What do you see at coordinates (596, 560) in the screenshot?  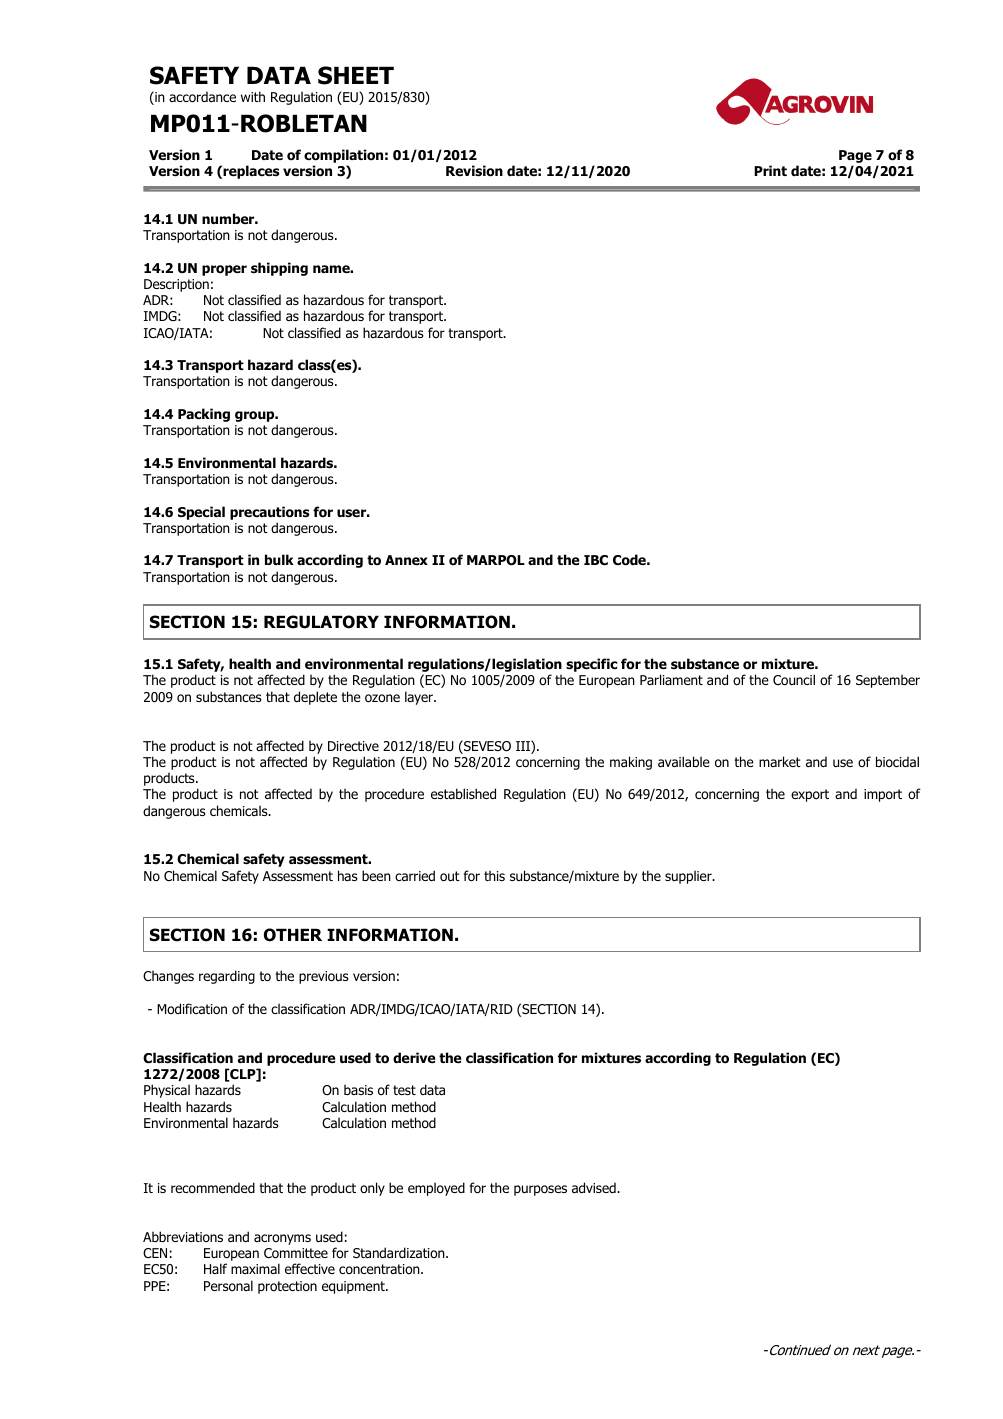 I see `IBC` at bounding box center [596, 560].
